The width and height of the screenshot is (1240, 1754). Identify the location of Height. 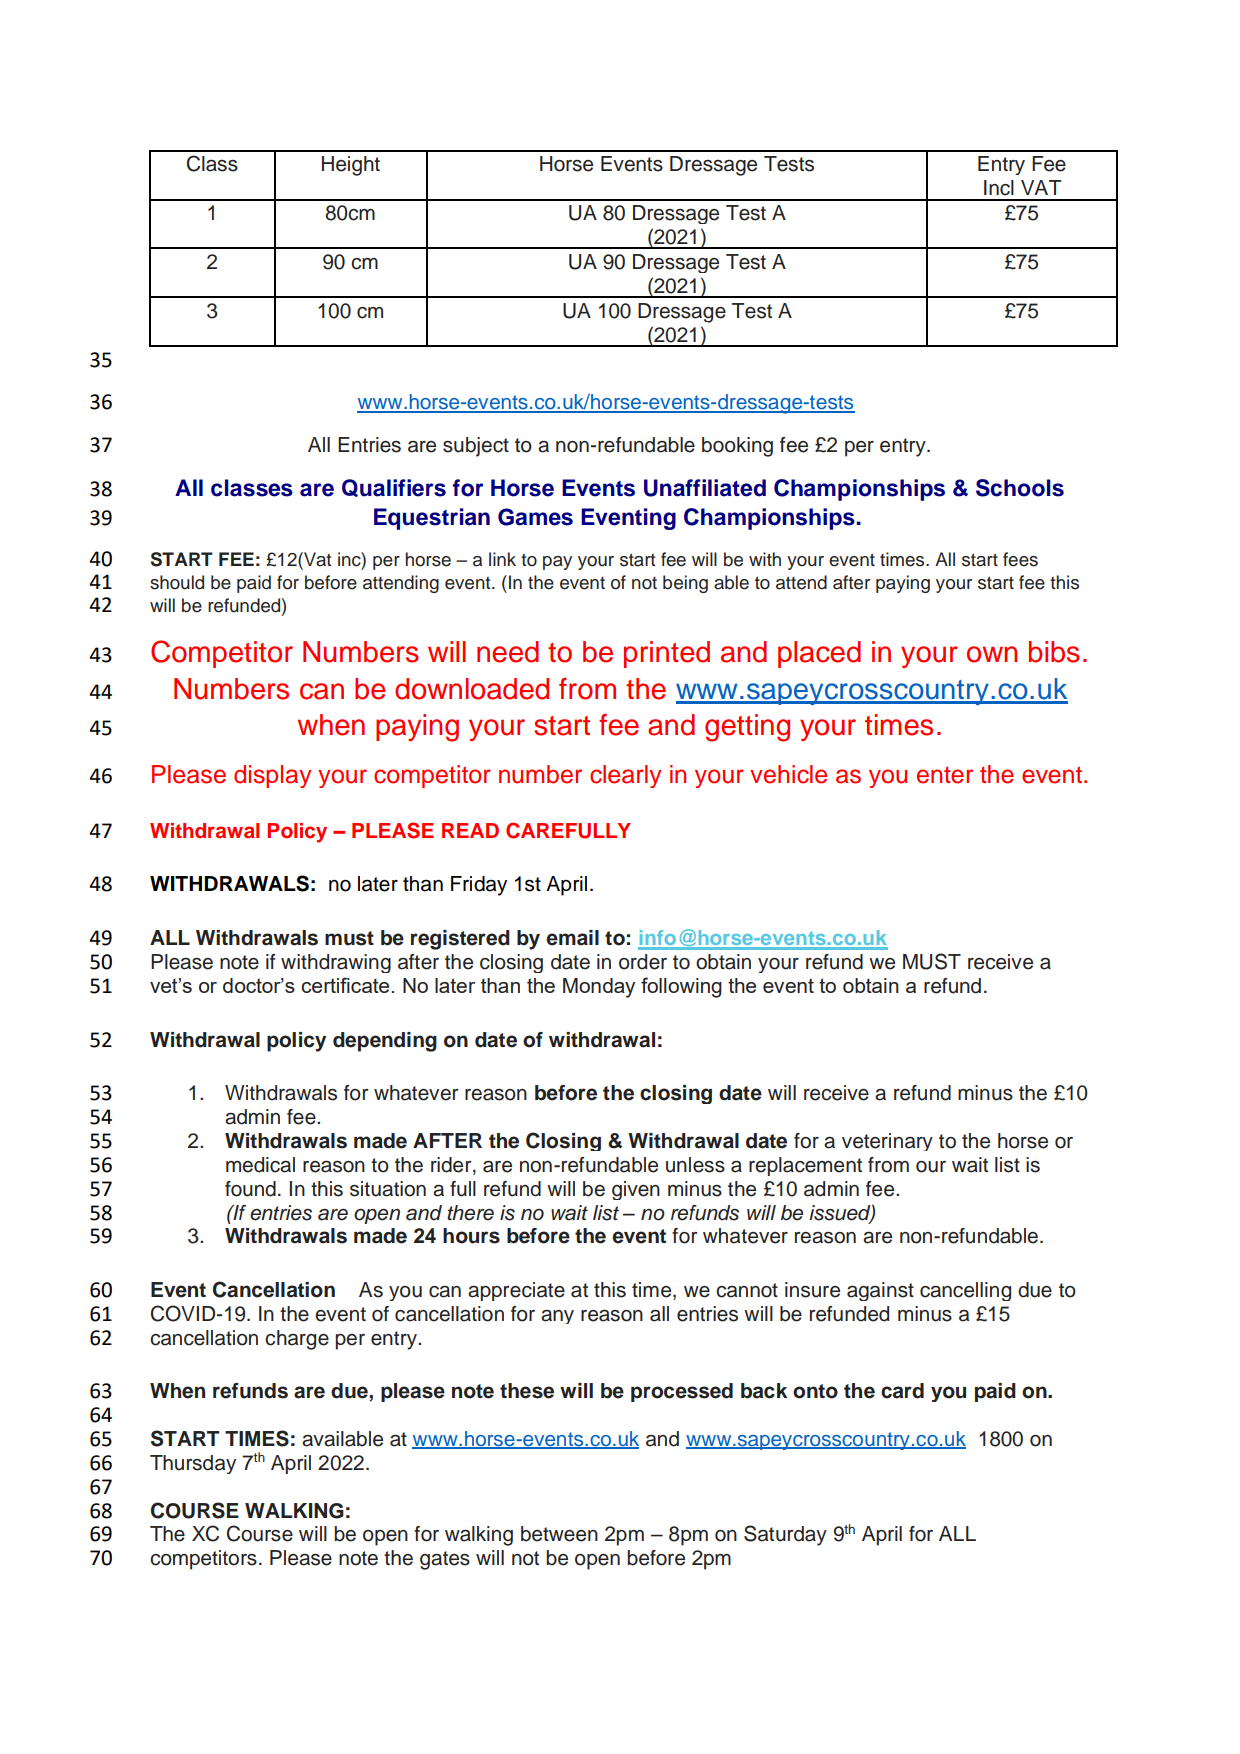
(351, 166).
